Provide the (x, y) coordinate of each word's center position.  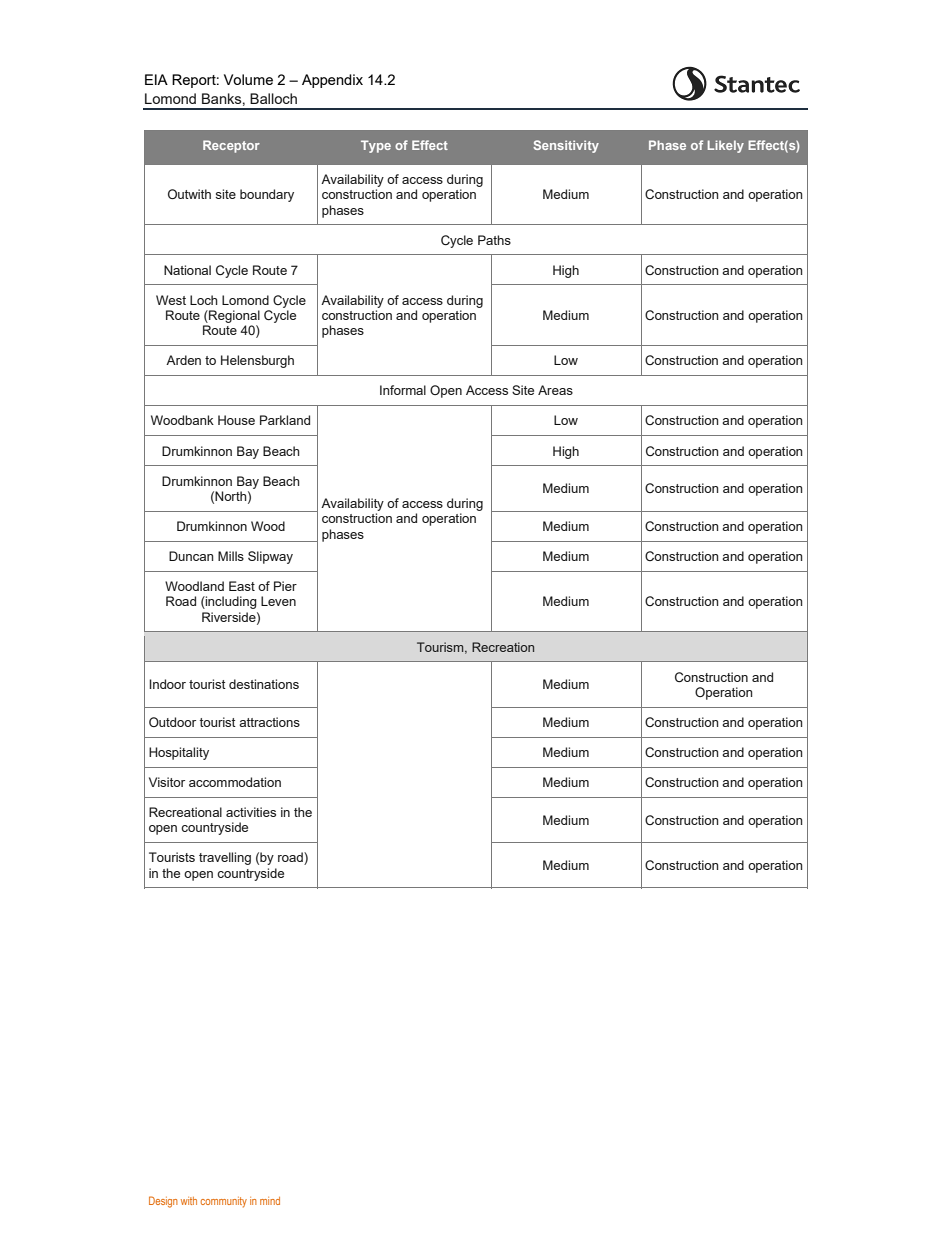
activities (251, 812)
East (242, 586)
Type (376, 146)
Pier (285, 586)
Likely (726, 146)
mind (270, 1201)
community (224, 1202)
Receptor (231, 146)
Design (163, 1202)
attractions (269, 722)
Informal (403, 390)
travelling (225, 858)
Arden (183, 360)
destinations (264, 684)
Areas (555, 390)
